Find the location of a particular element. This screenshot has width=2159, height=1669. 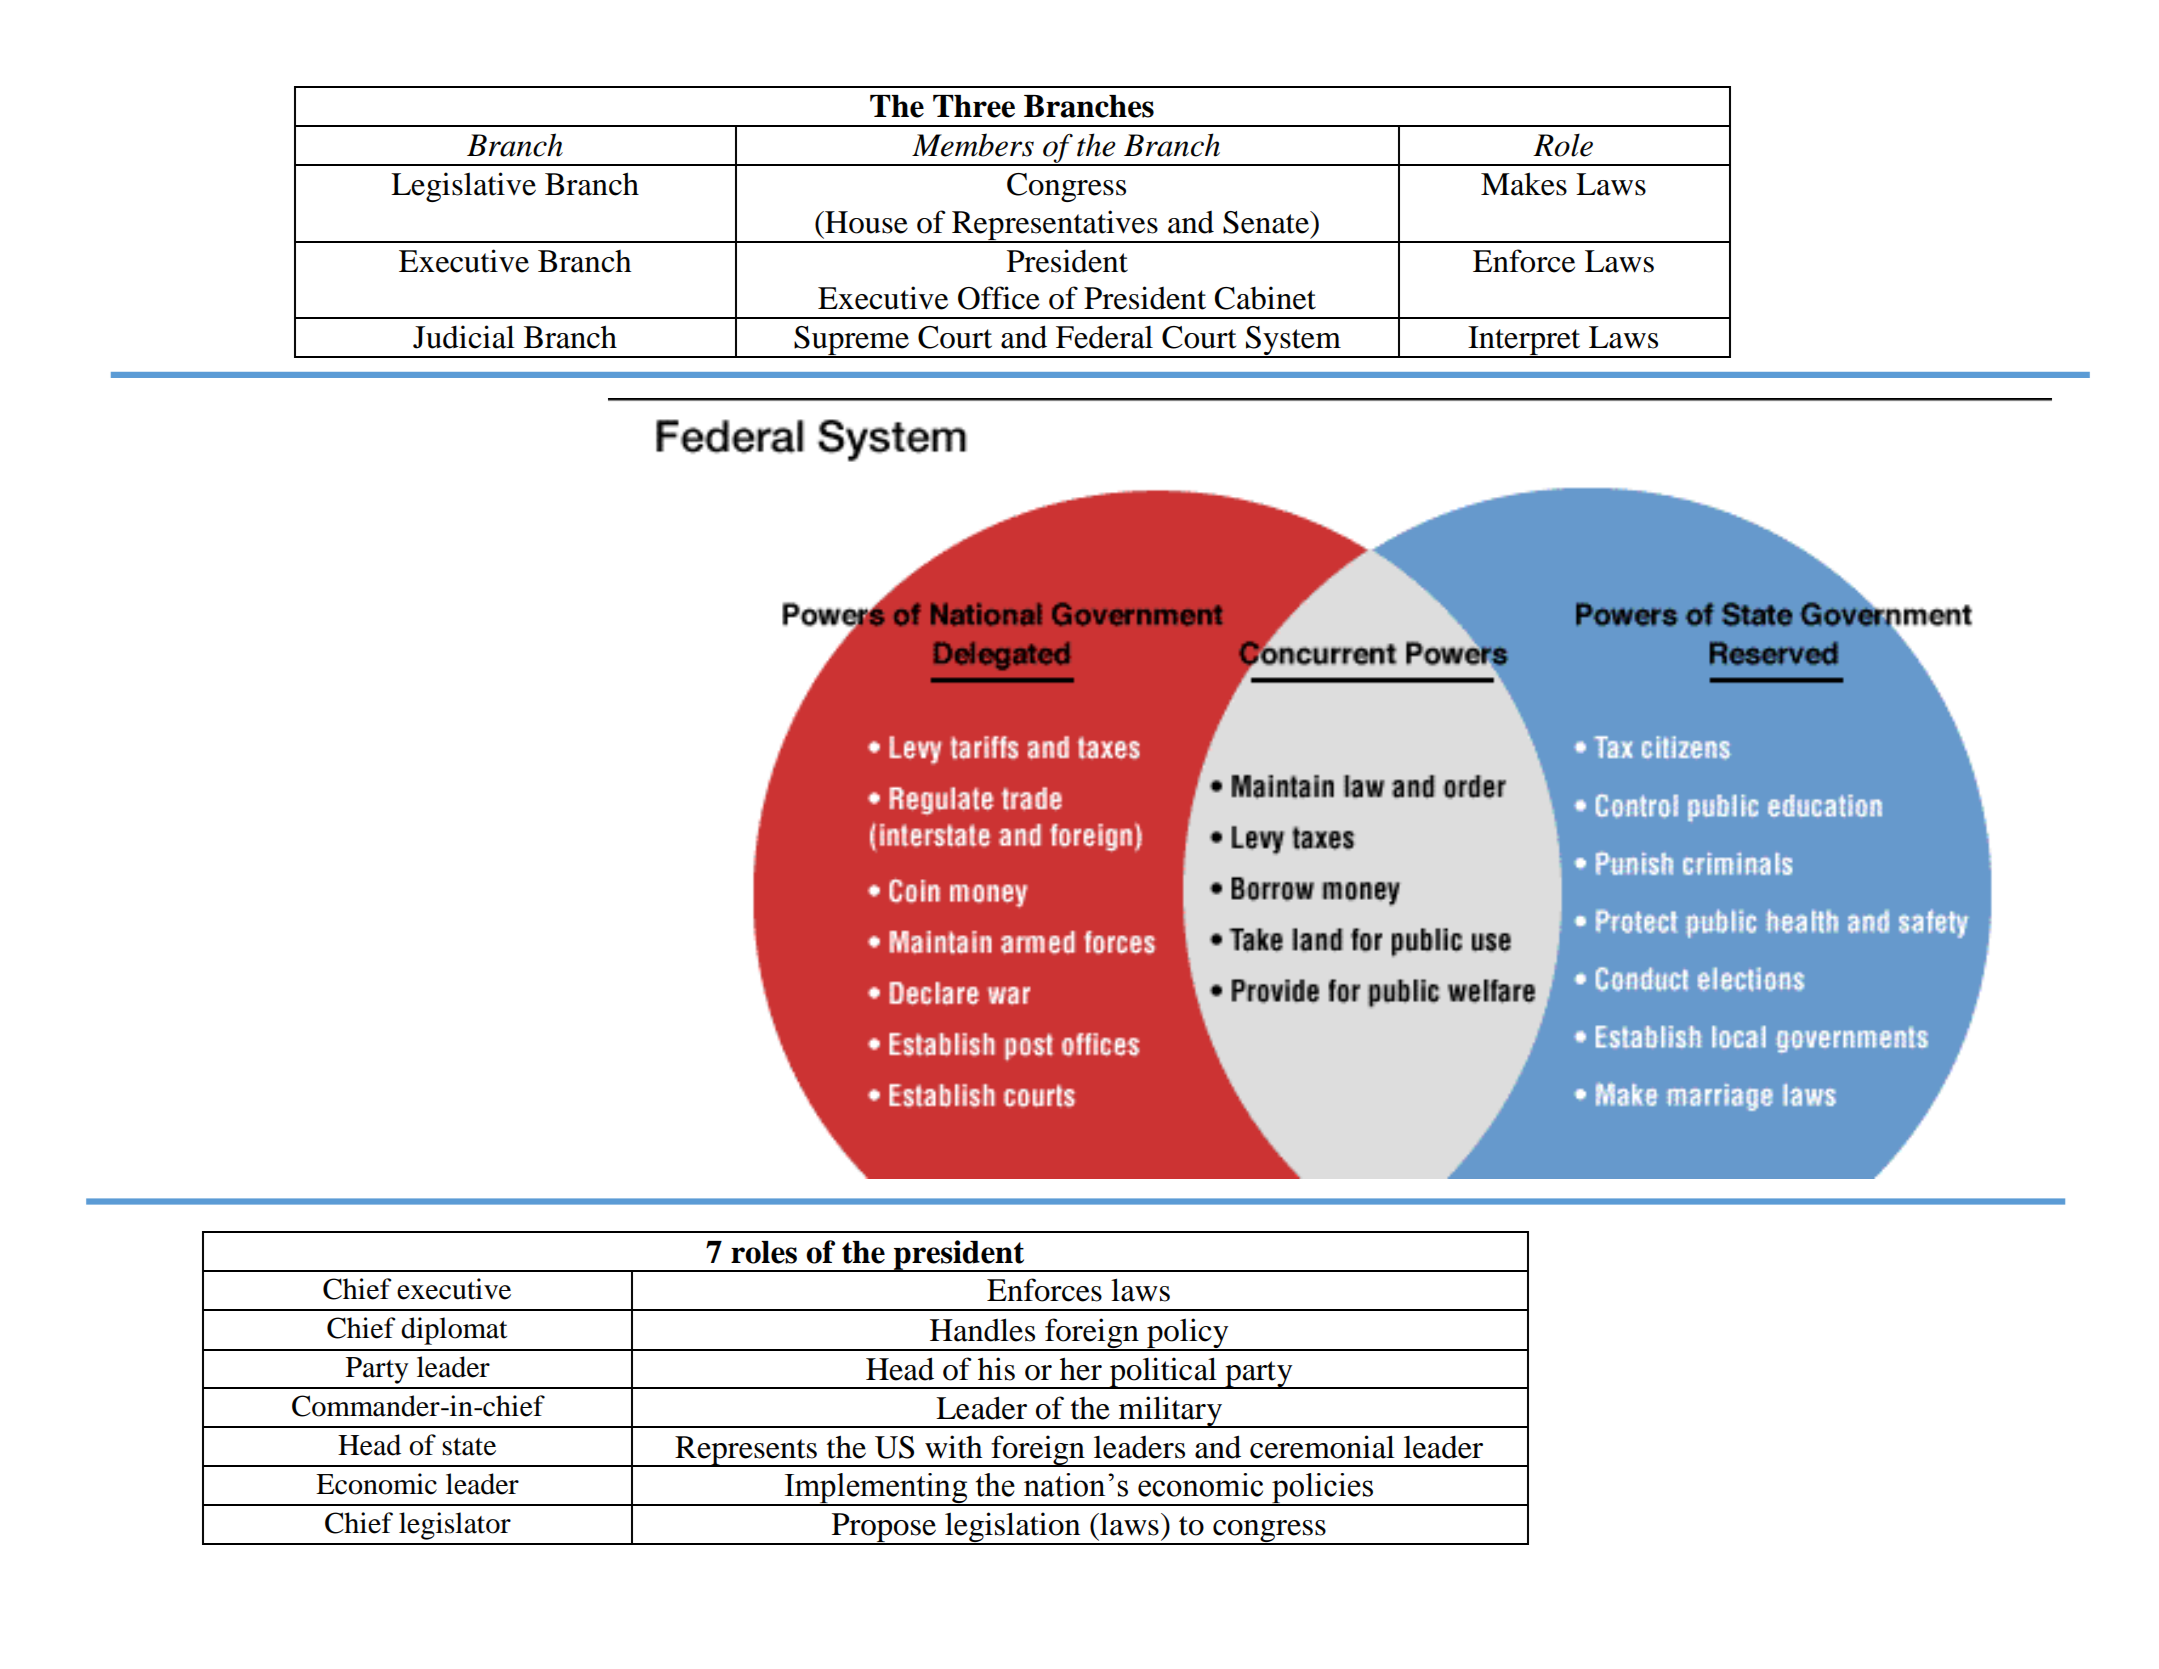

legislation is located at coordinates (1013, 1528).
